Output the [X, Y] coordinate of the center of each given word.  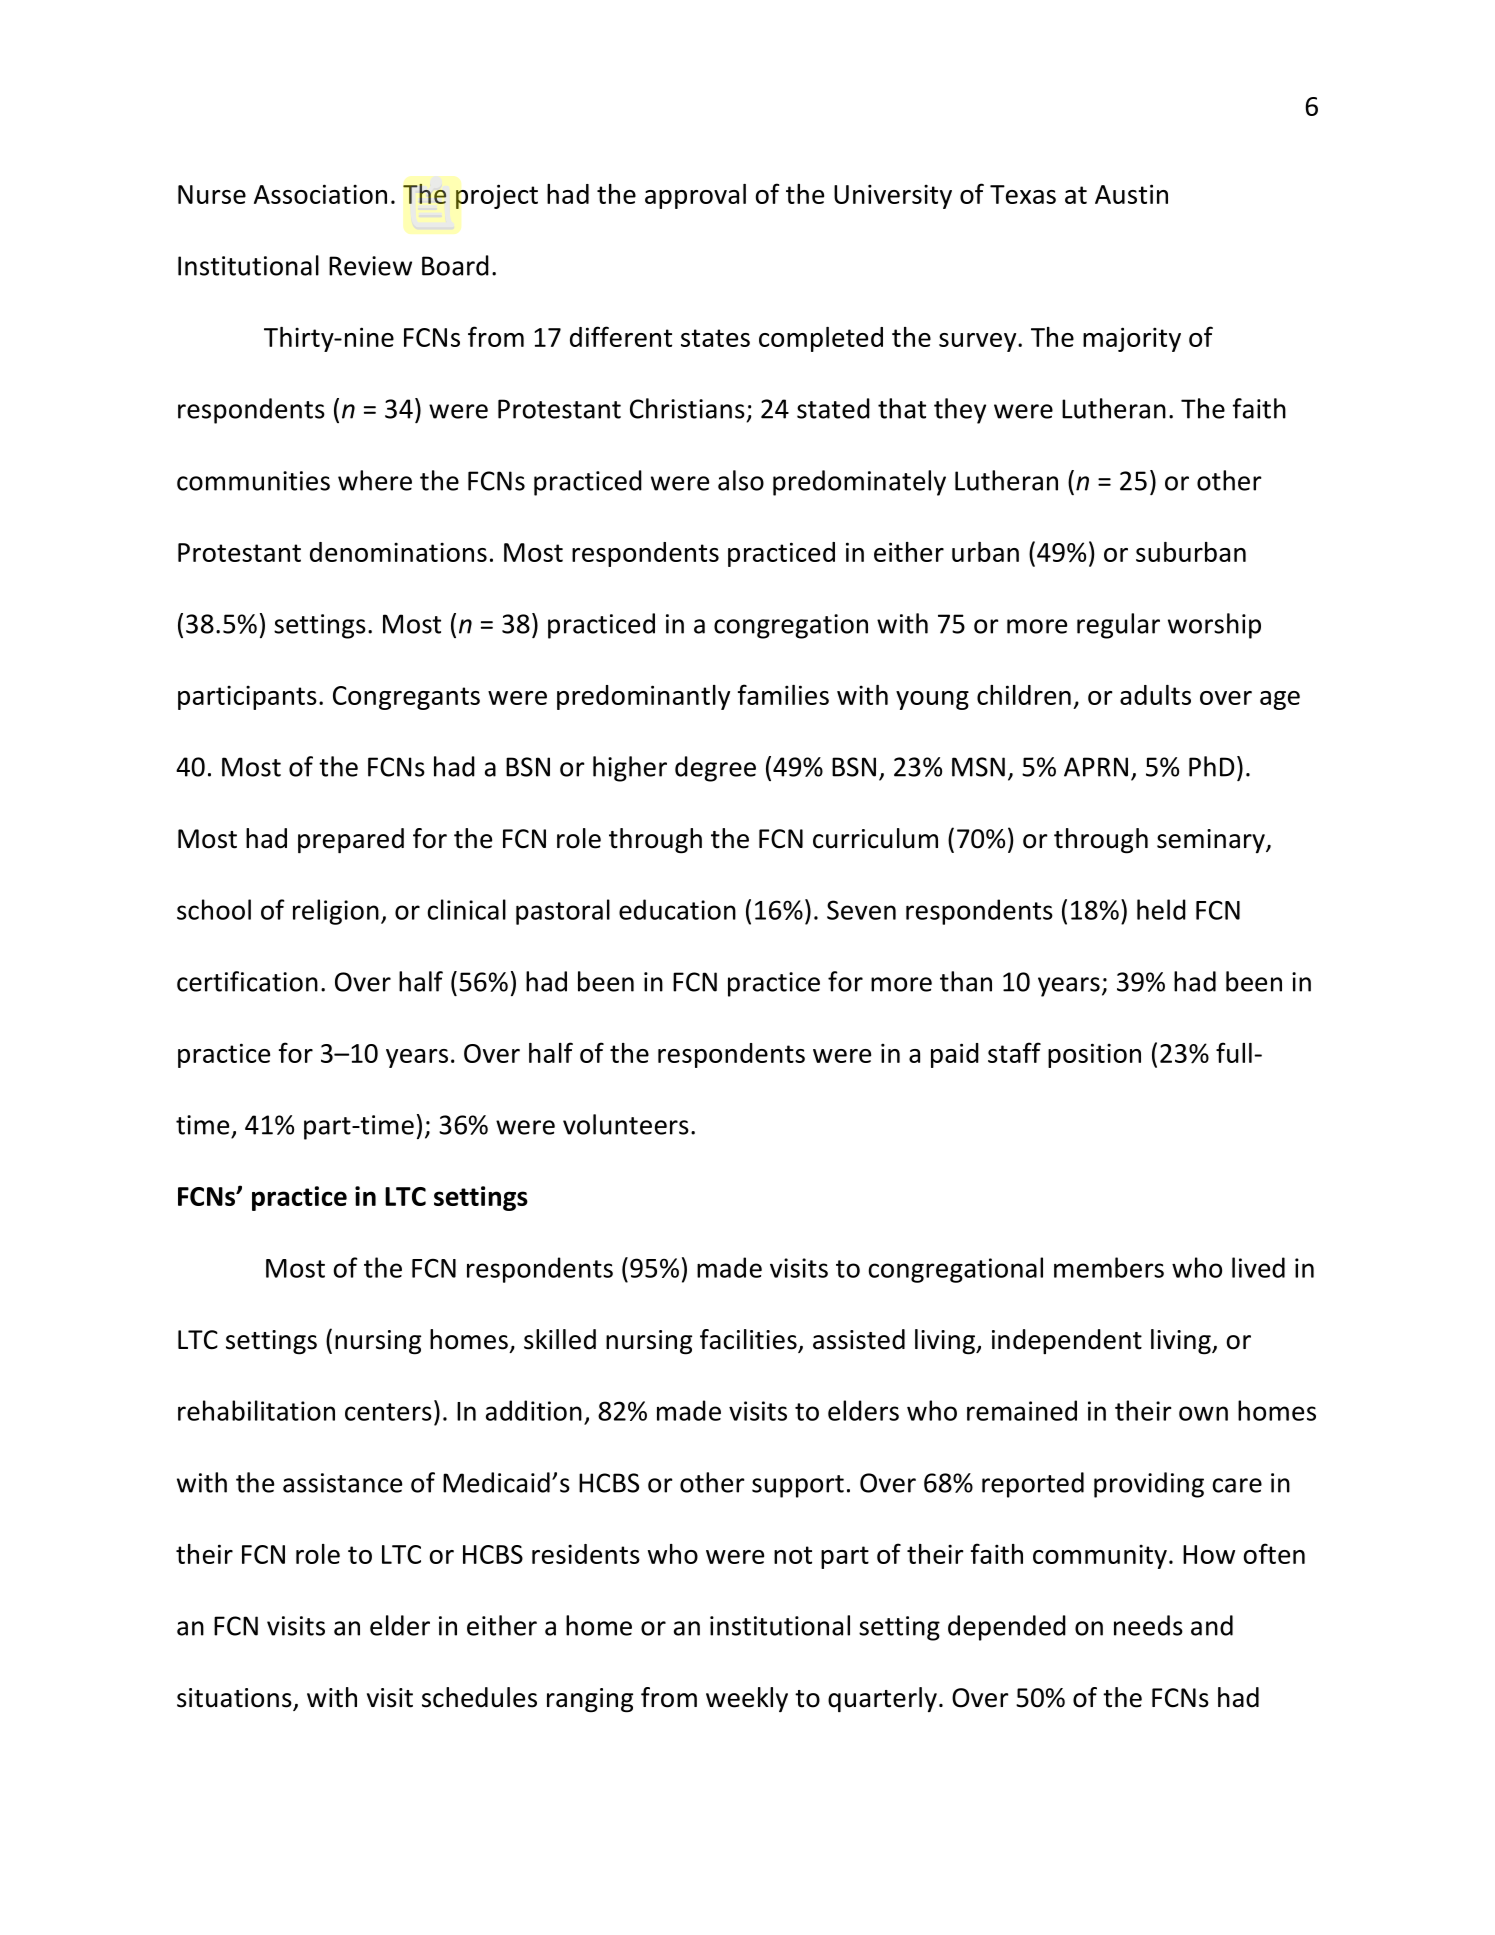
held [1161, 909]
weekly [747, 1699]
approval [695, 196]
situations [235, 1699]
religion [336, 912]
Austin [1131, 194]
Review [370, 266]
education [677, 909]
